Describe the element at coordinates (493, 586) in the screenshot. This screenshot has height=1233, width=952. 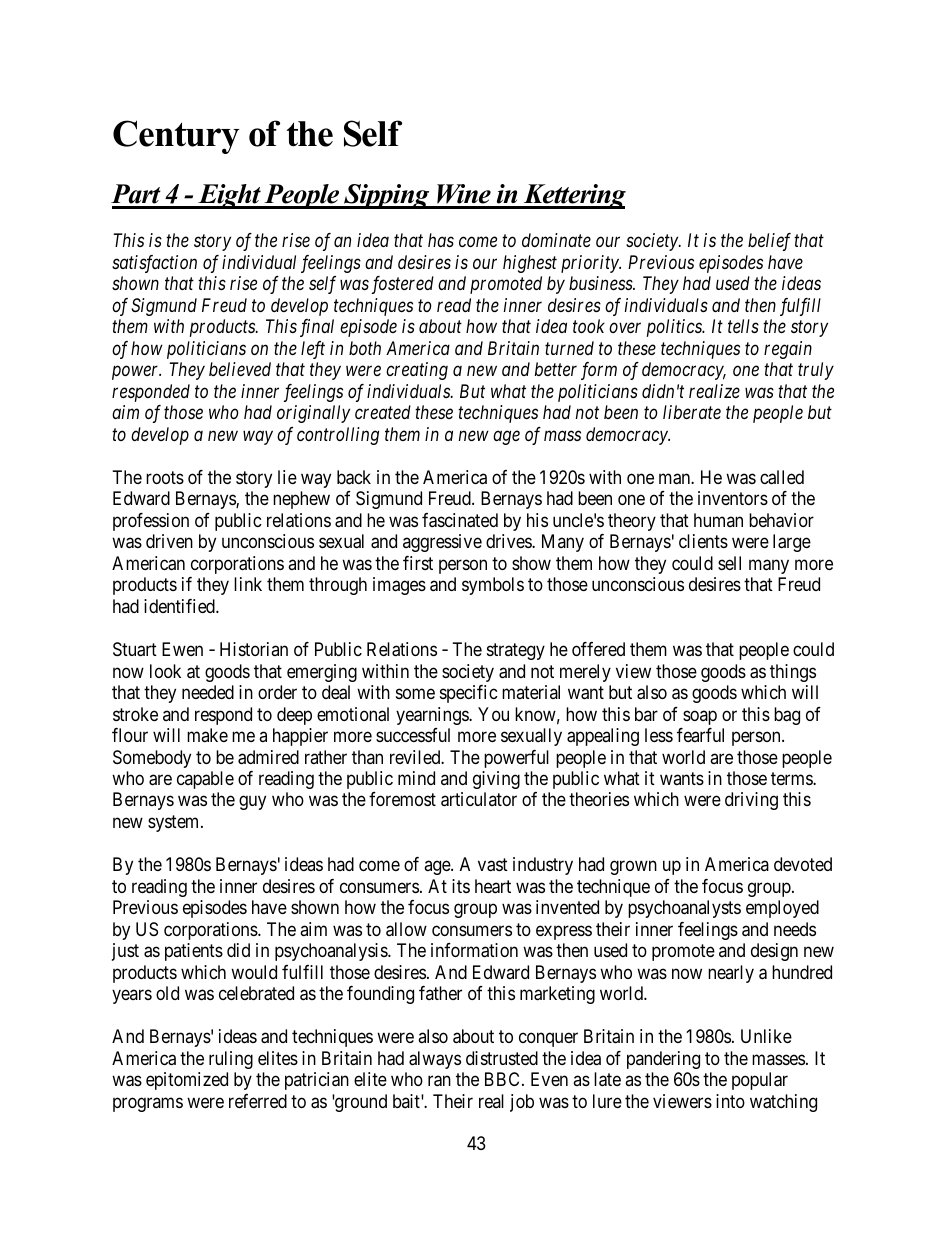
I see `symbols` at that location.
